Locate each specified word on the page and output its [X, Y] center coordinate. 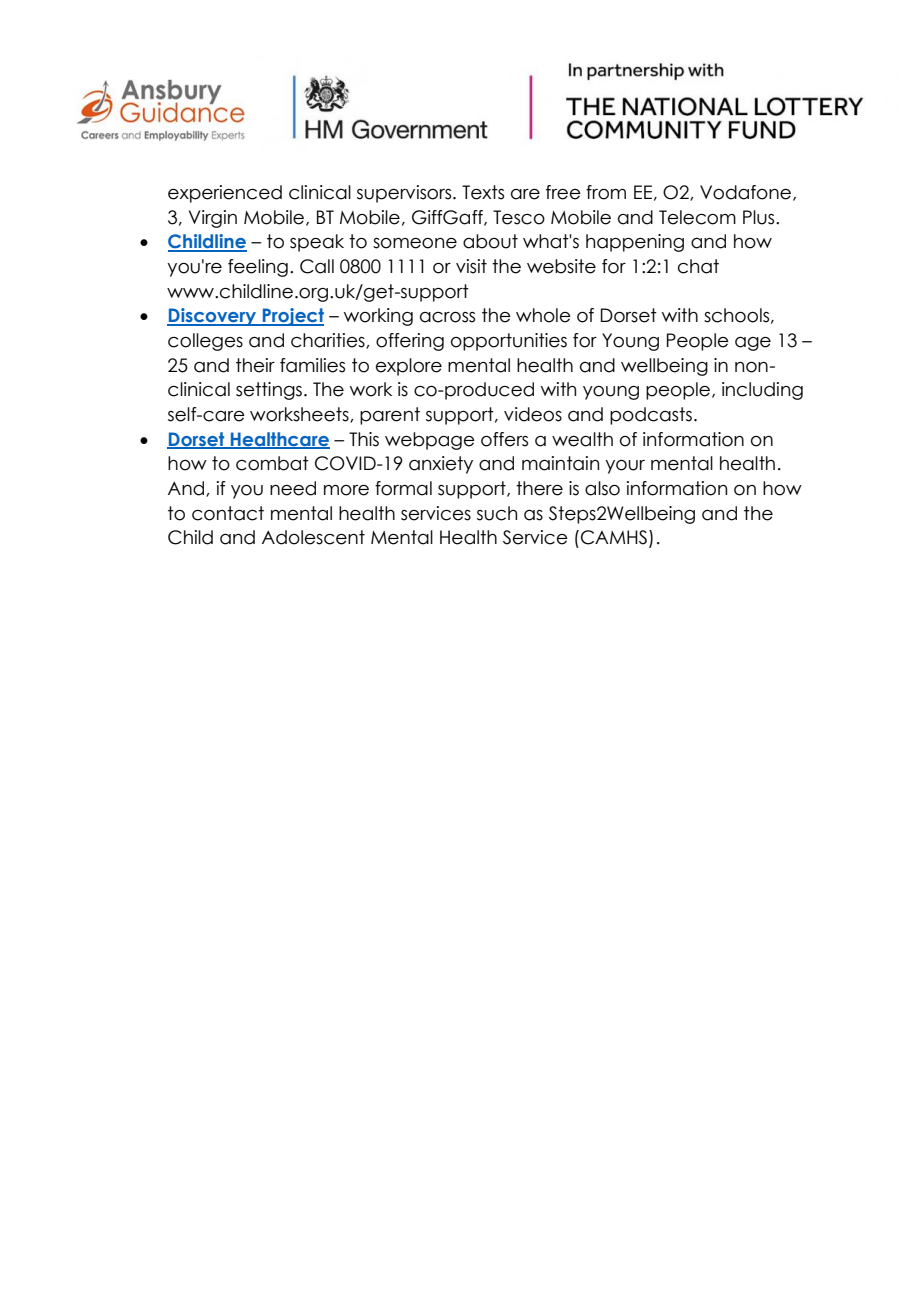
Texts [483, 192]
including [762, 391]
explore [409, 367]
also [602, 488]
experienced [225, 194]
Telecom [697, 217]
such [497, 513]
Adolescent [313, 537]
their [255, 365]
